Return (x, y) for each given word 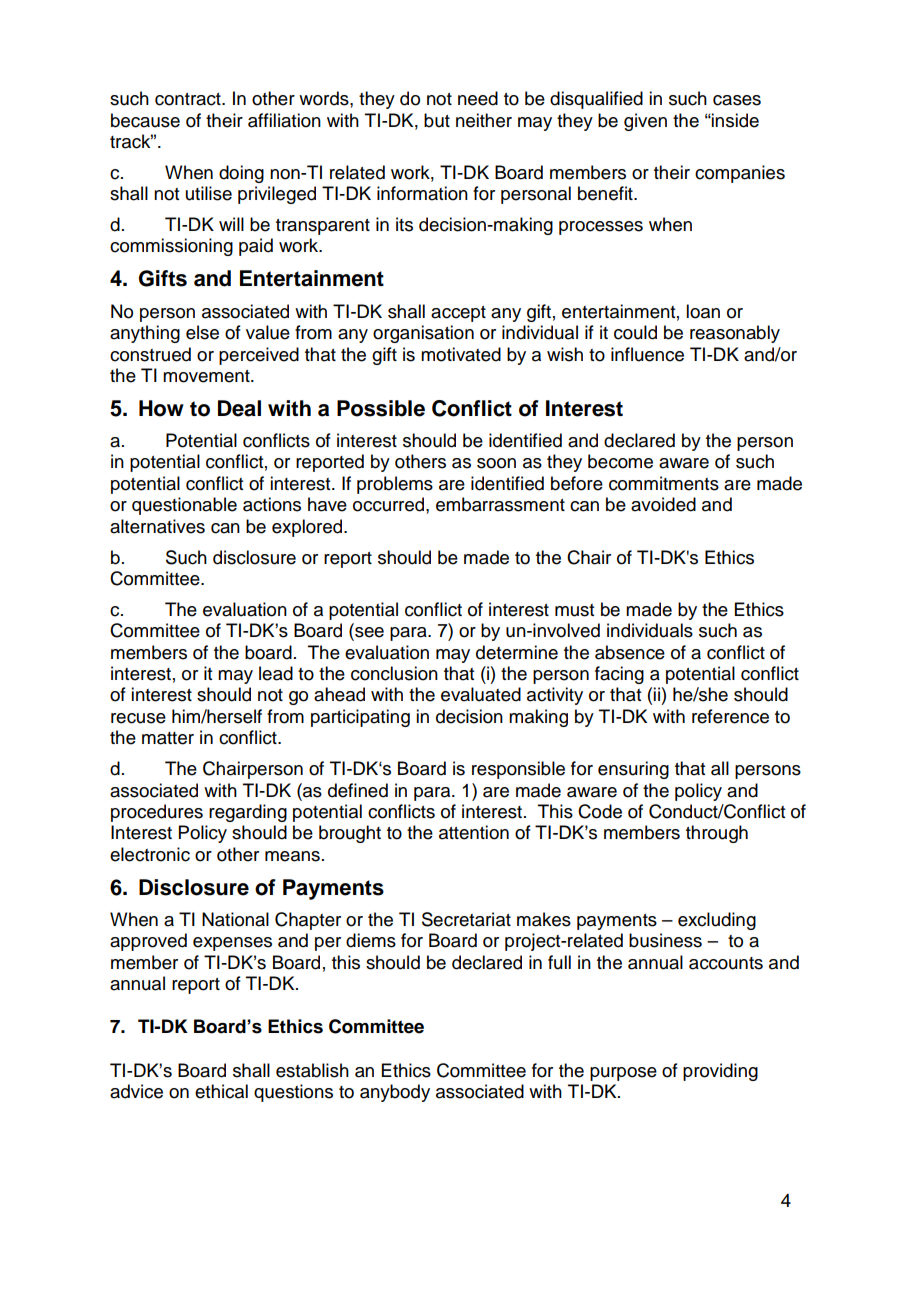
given (645, 122)
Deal (239, 408)
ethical (221, 1091)
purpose (623, 1074)
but (437, 120)
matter (168, 738)
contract (189, 99)
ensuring (633, 770)
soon (496, 463)
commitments (664, 483)
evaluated (481, 694)
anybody (395, 1093)
